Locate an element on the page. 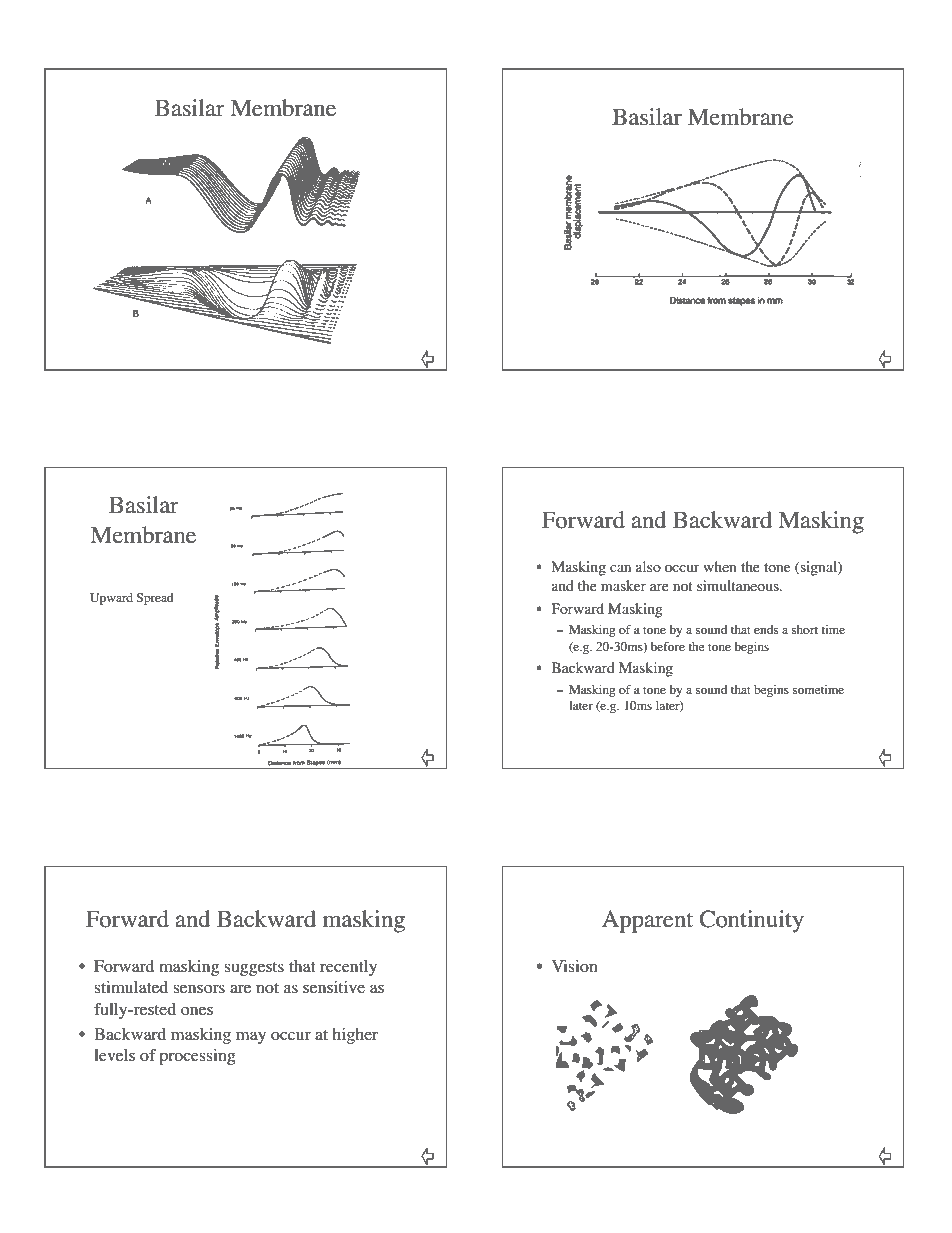  processing is located at coordinates (197, 1057).
